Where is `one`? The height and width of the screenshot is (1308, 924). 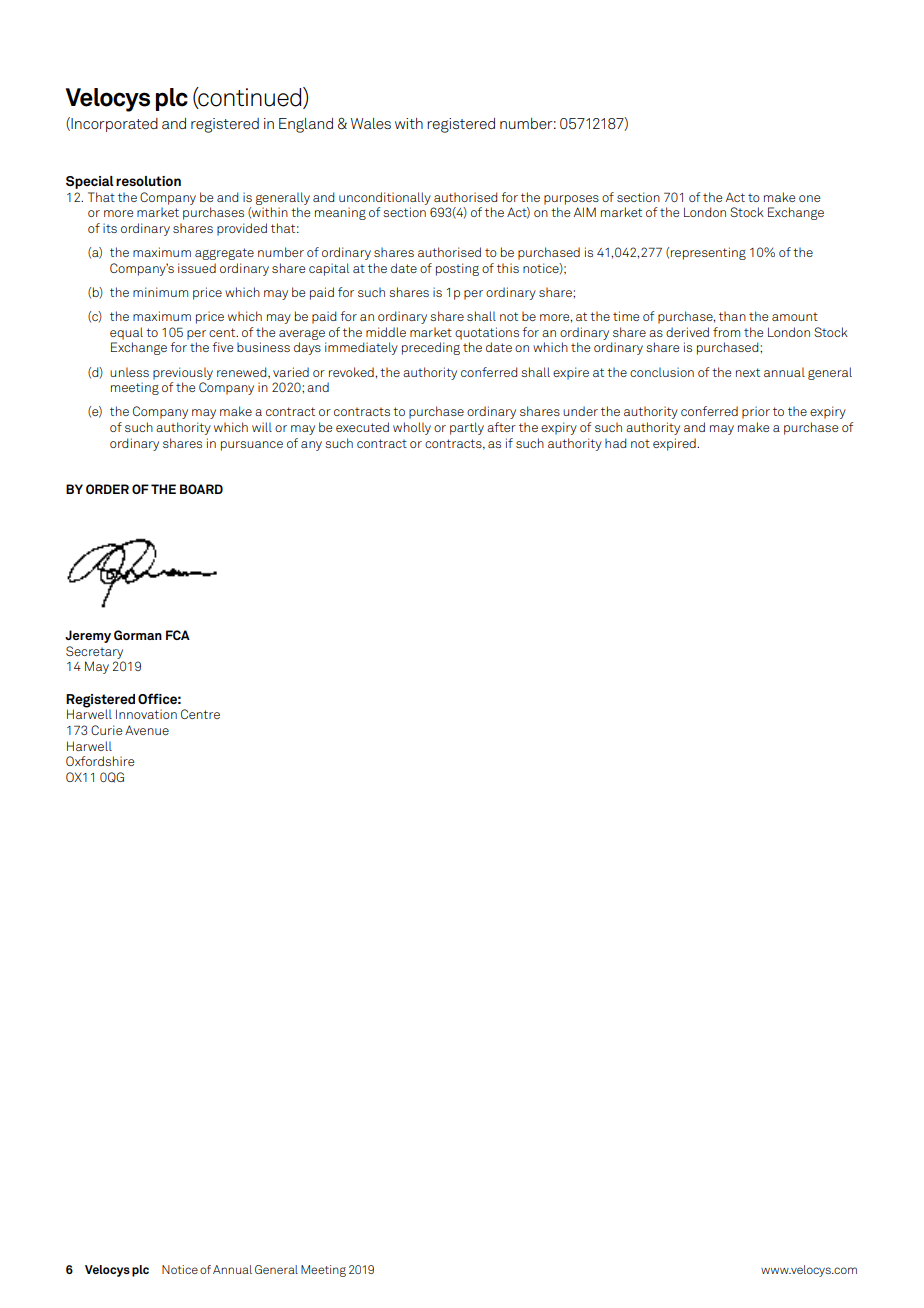 one is located at coordinates (809, 198).
